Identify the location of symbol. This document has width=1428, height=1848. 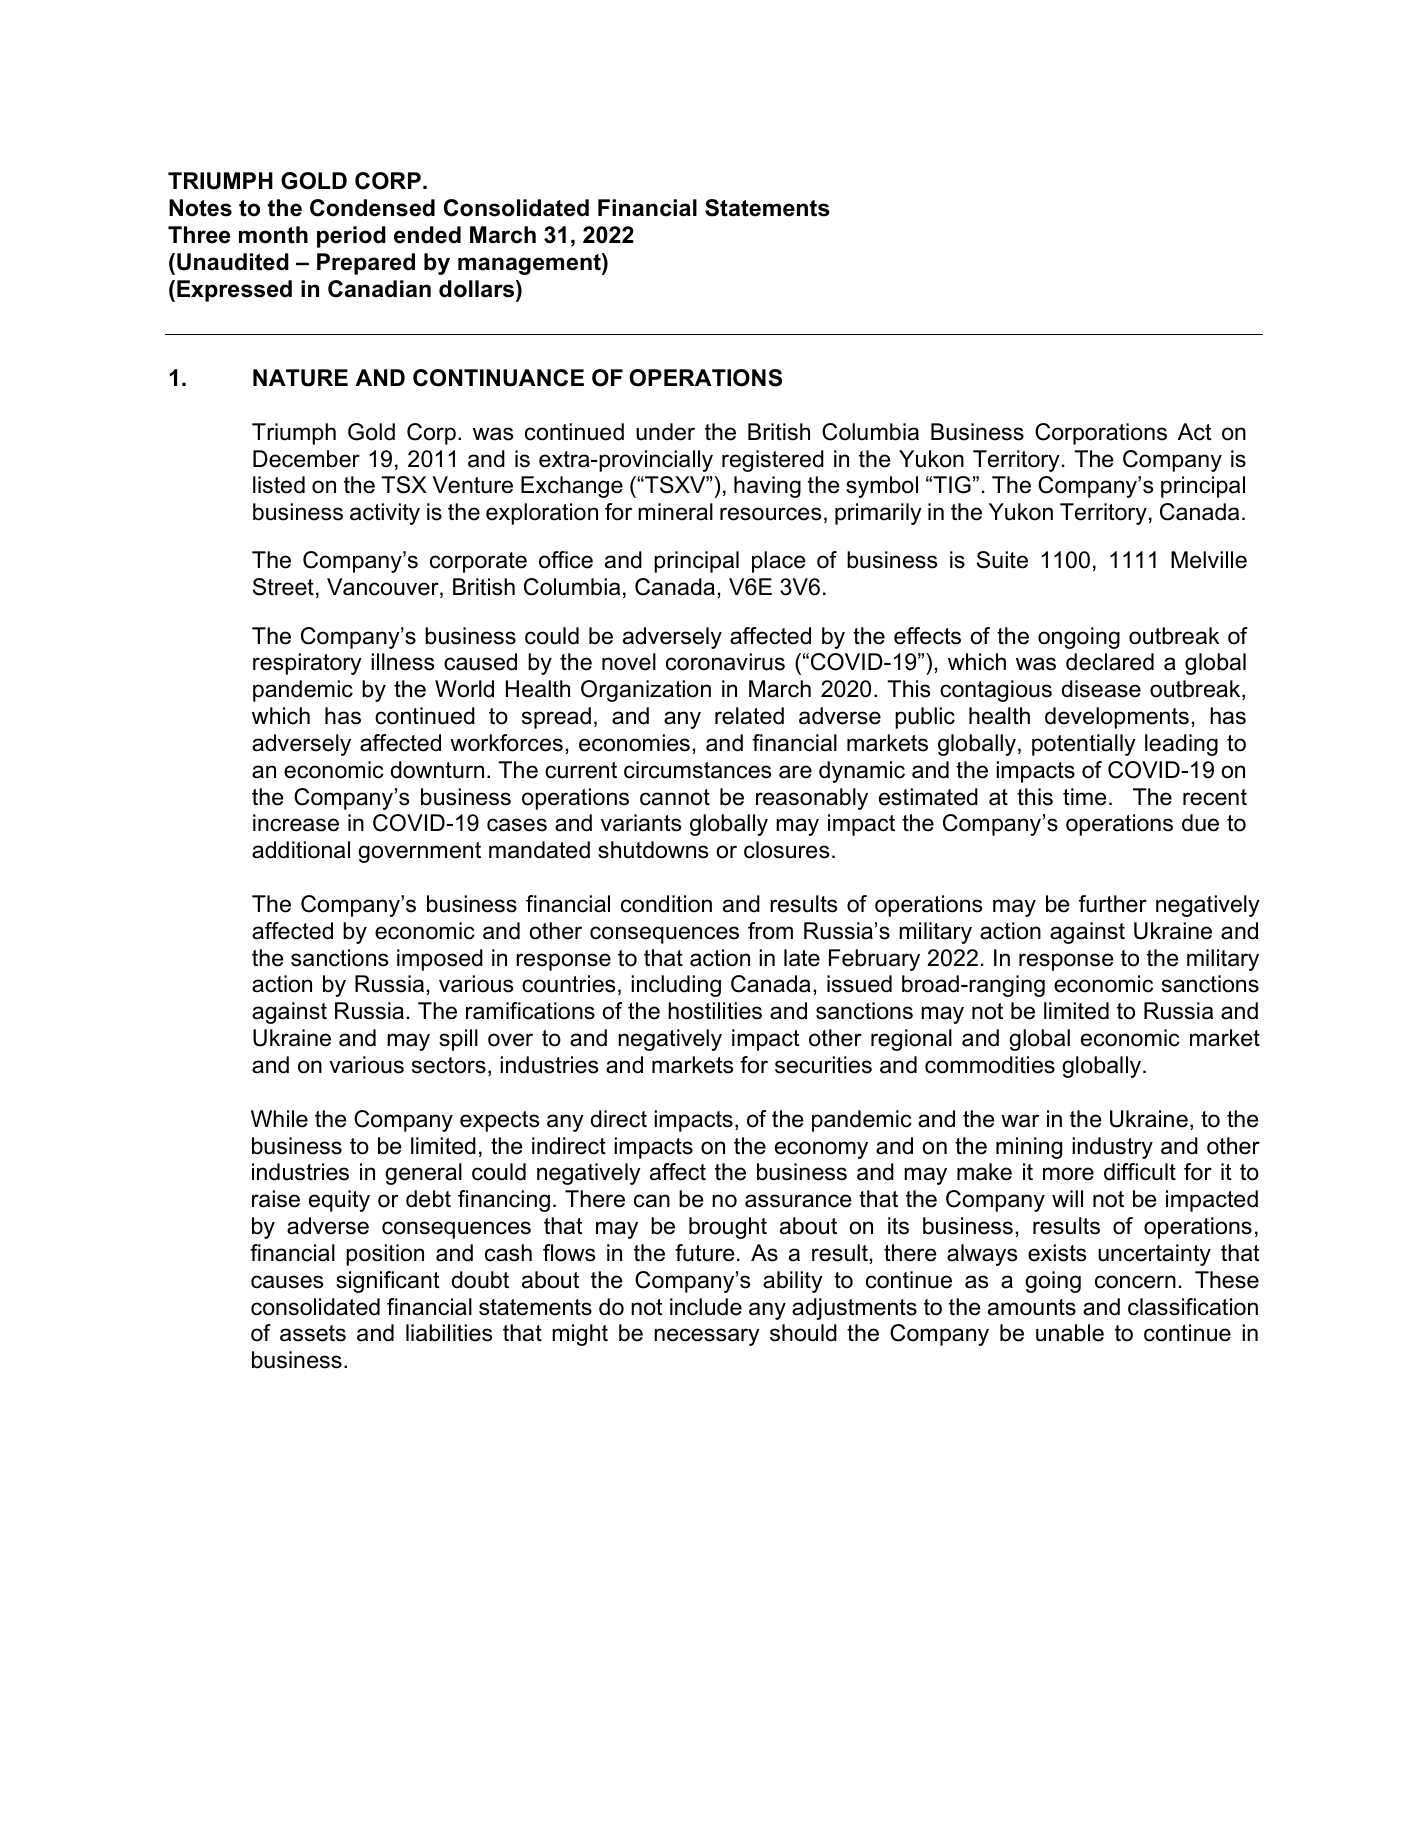
(882, 487).
